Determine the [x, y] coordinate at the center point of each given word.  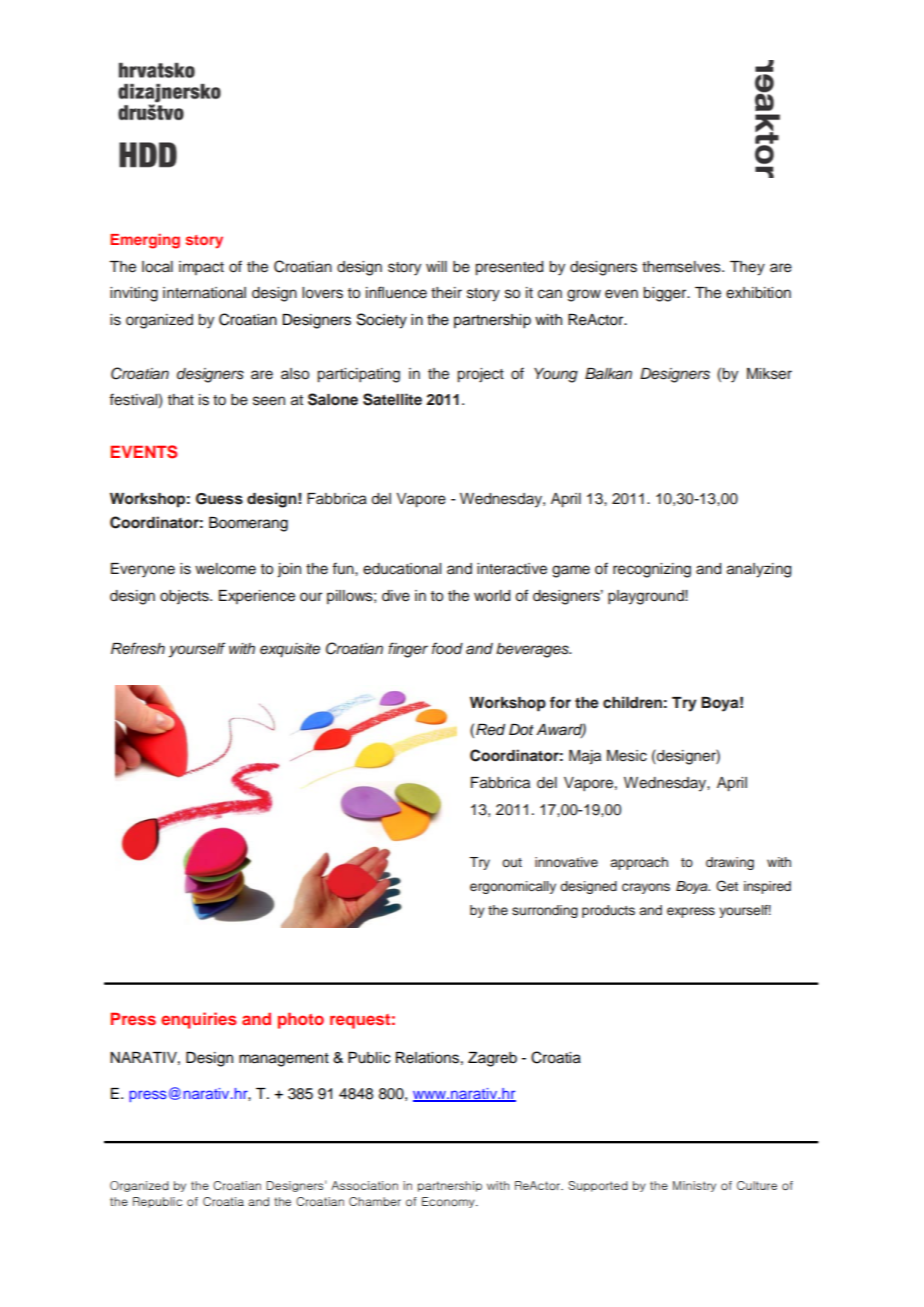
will [436, 266]
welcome [225, 569]
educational [402, 569]
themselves [682, 267]
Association [364, 1185]
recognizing [652, 570]
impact [201, 268]
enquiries [199, 1020]
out [512, 862]
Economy [449, 1202]
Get [727, 886]
